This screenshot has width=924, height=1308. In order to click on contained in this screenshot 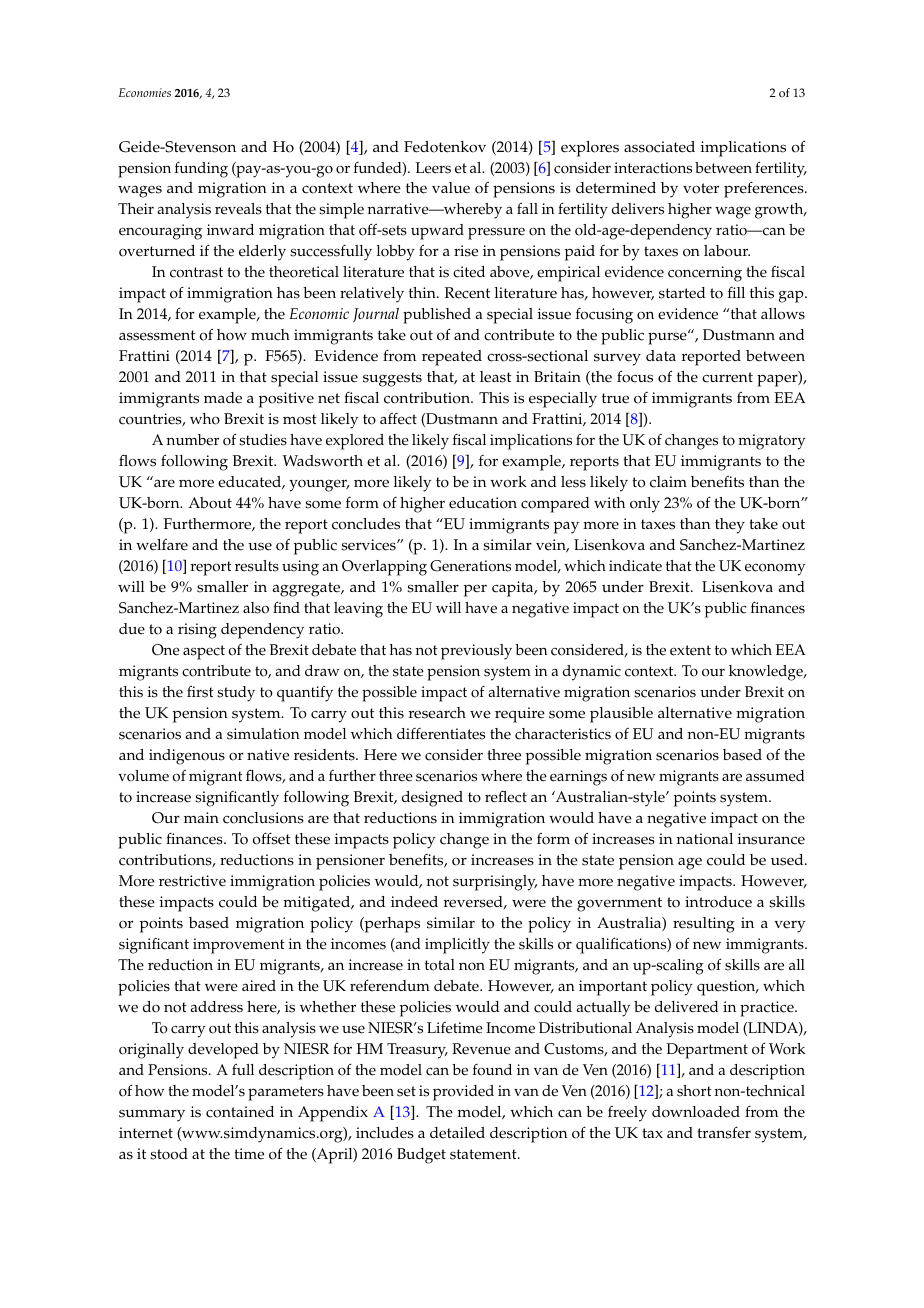, I will do `click(240, 1112)`.
